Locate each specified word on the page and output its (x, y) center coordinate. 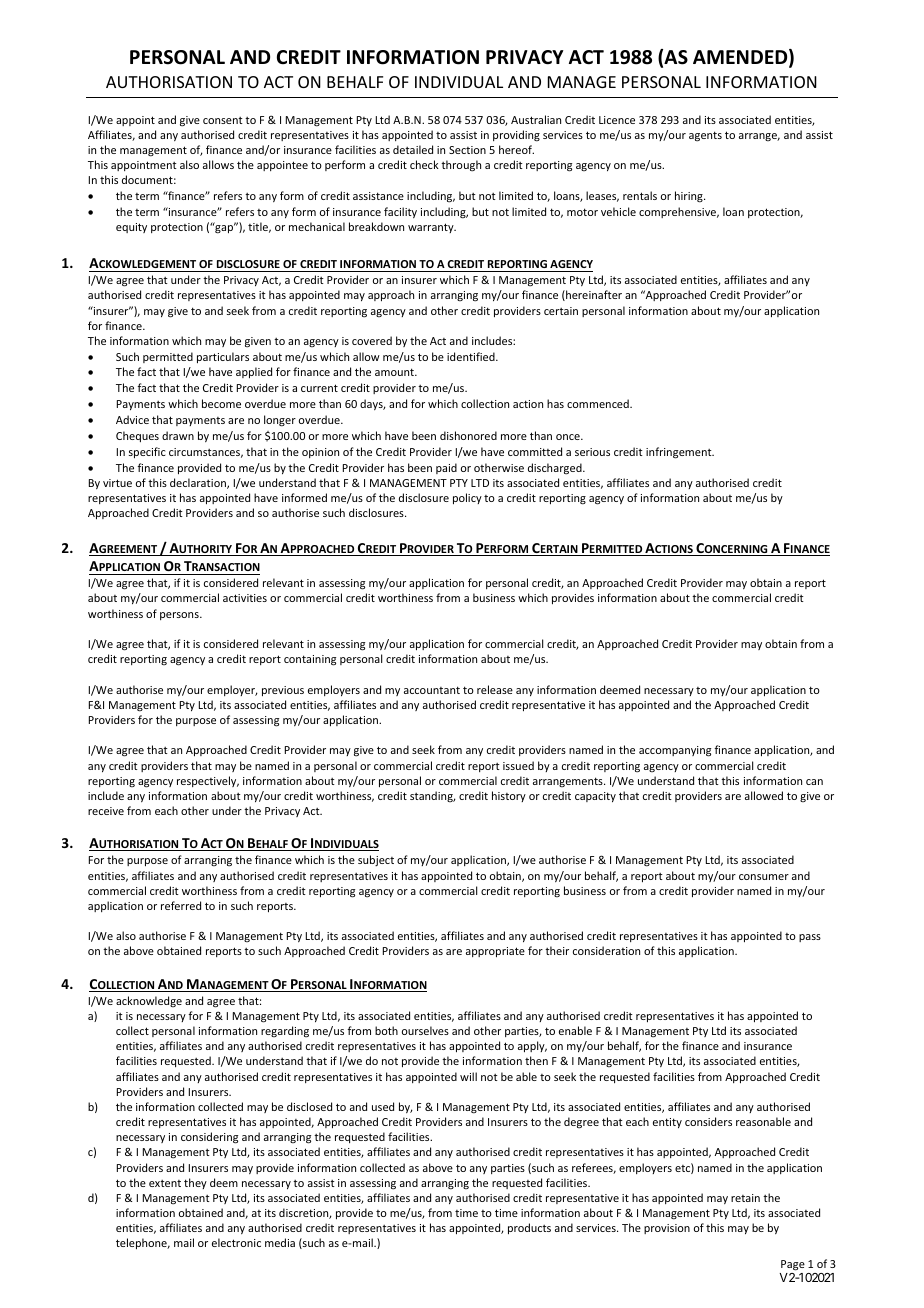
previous (283, 691)
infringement (680, 453)
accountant (432, 690)
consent (223, 120)
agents (705, 136)
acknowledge (149, 1001)
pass (810, 938)
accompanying (675, 751)
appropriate (495, 952)
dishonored (468, 435)
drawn (178, 435)
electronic (236, 1242)
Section (467, 150)
